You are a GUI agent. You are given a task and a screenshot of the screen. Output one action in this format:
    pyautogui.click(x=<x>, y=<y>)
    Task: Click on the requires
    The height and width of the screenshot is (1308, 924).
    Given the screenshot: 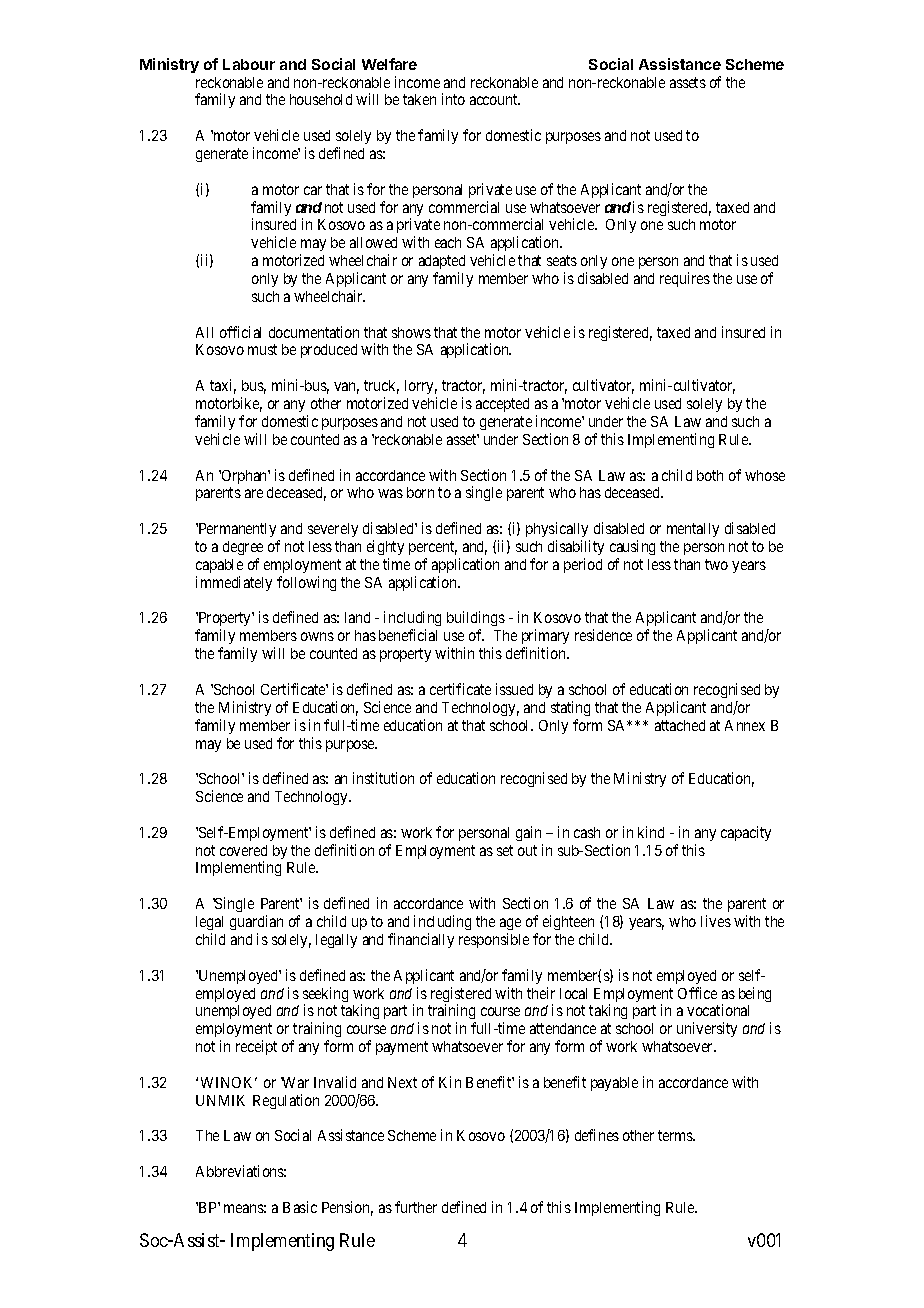 What is the action you would take?
    pyautogui.click(x=685, y=279)
